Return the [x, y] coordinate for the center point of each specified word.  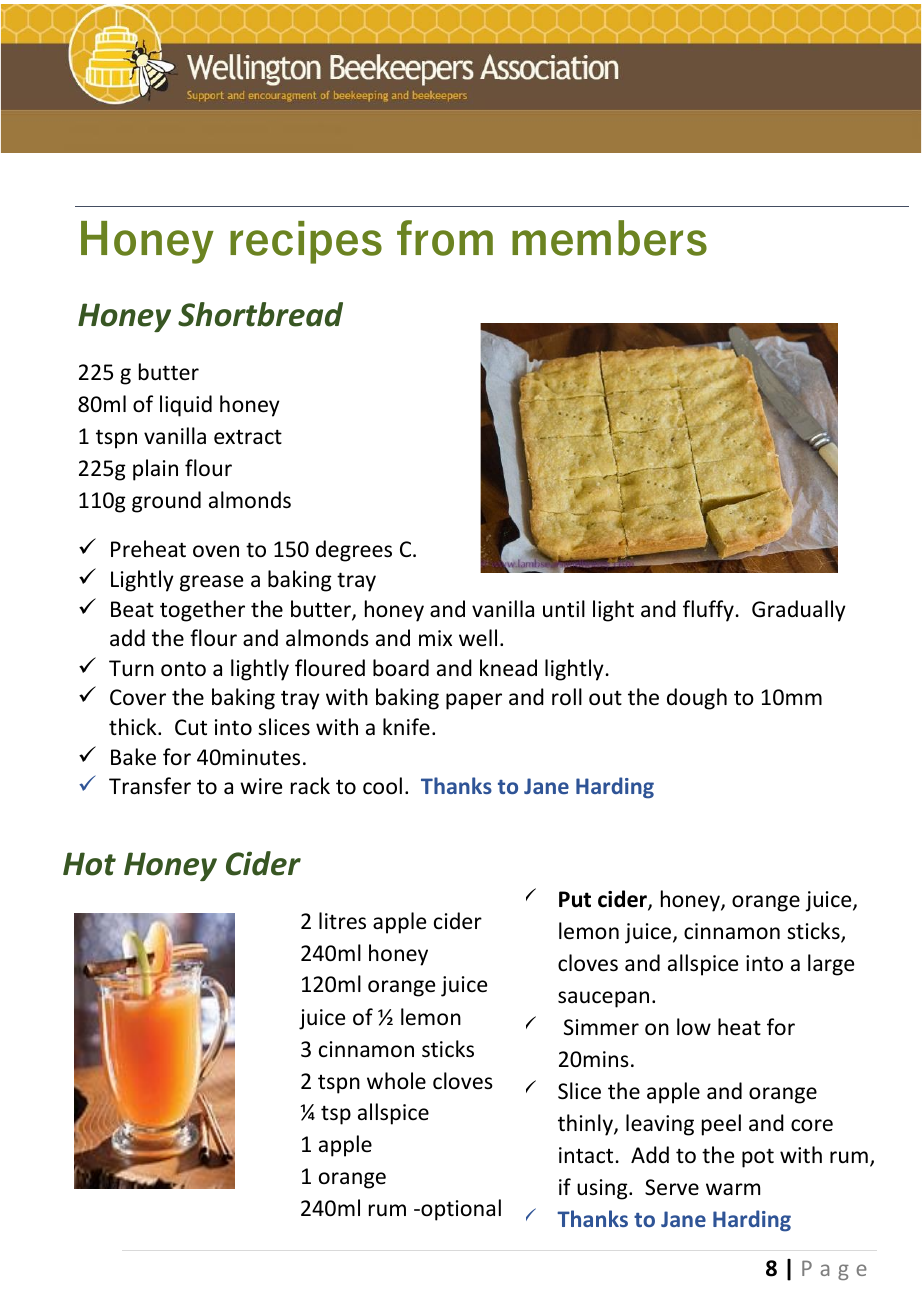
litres [342, 921]
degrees [354, 551]
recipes [306, 242]
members [609, 238]
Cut [191, 727]
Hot [89, 864]
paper [474, 701]
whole [396, 1081]
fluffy [708, 611]
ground [166, 502]
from [445, 238]
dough [697, 699]
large [831, 965]
